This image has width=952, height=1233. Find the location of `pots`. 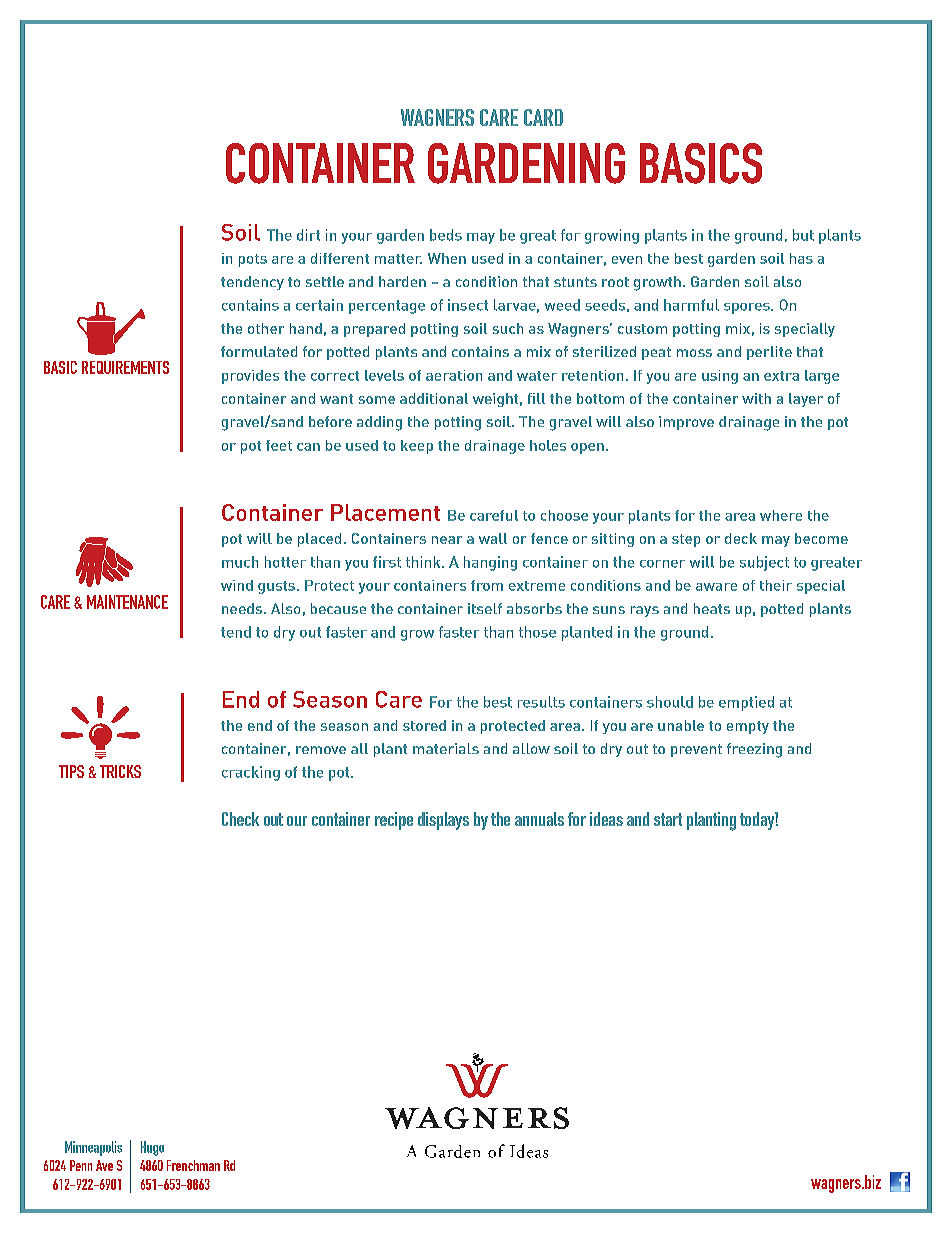

pots is located at coordinates (253, 260).
